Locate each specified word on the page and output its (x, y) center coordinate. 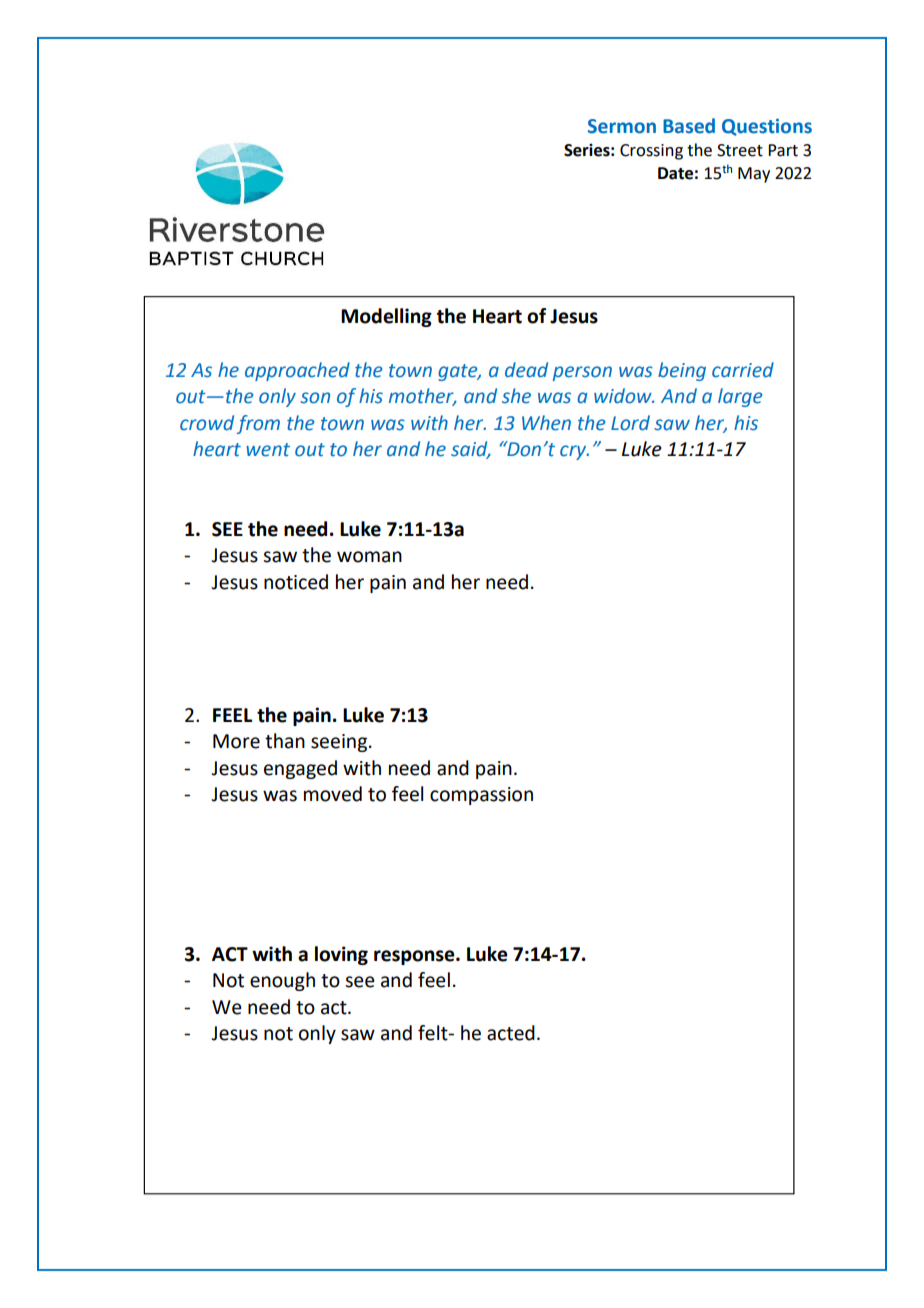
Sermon (622, 126)
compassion (481, 796)
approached (297, 371)
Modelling (386, 317)
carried (743, 370)
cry (574, 452)
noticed (296, 582)
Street (740, 150)
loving (341, 955)
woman (369, 557)
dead (526, 370)
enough (282, 981)
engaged (300, 769)
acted (511, 1033)
